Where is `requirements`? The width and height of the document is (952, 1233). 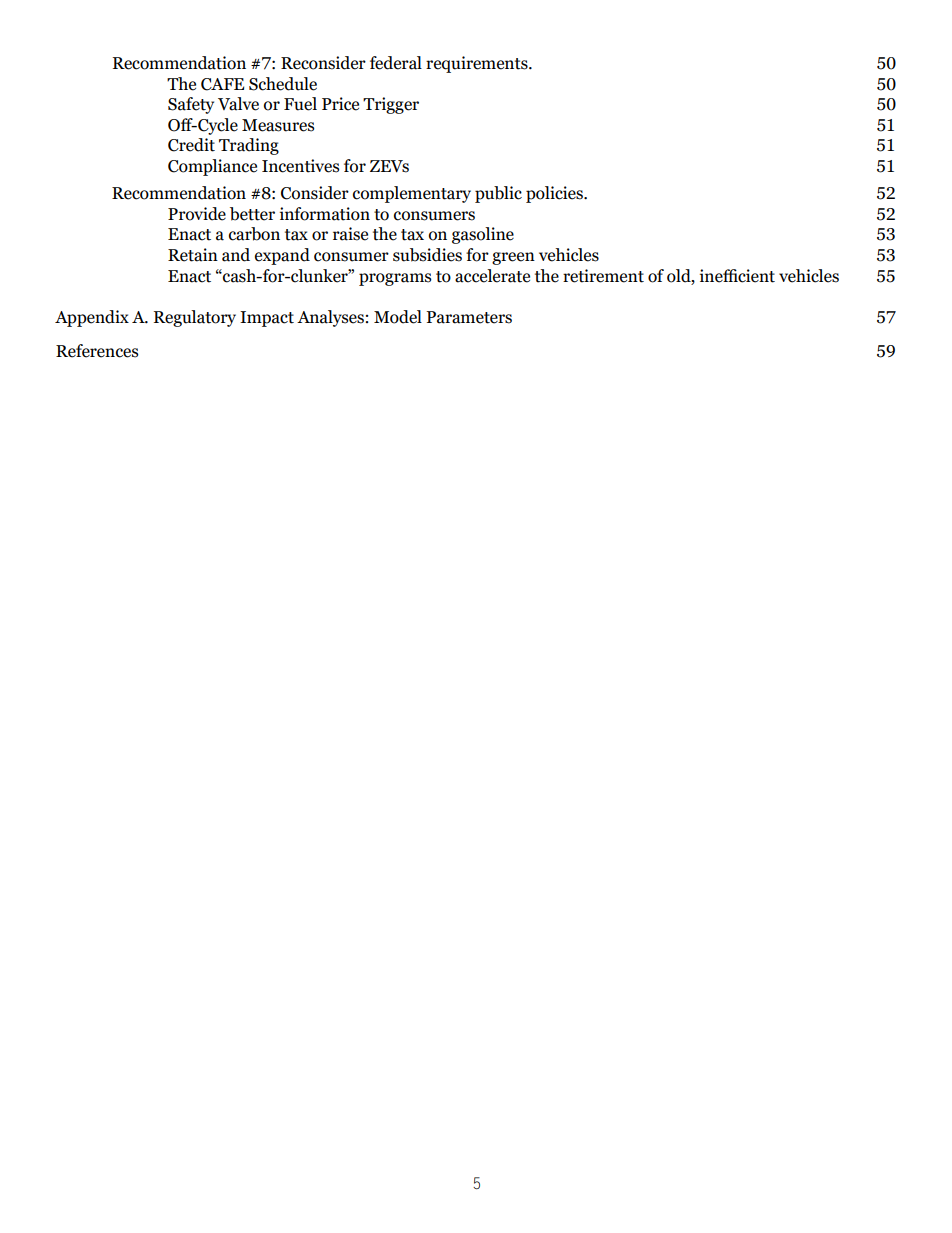 requirements is located at coordinates (478, 64).
